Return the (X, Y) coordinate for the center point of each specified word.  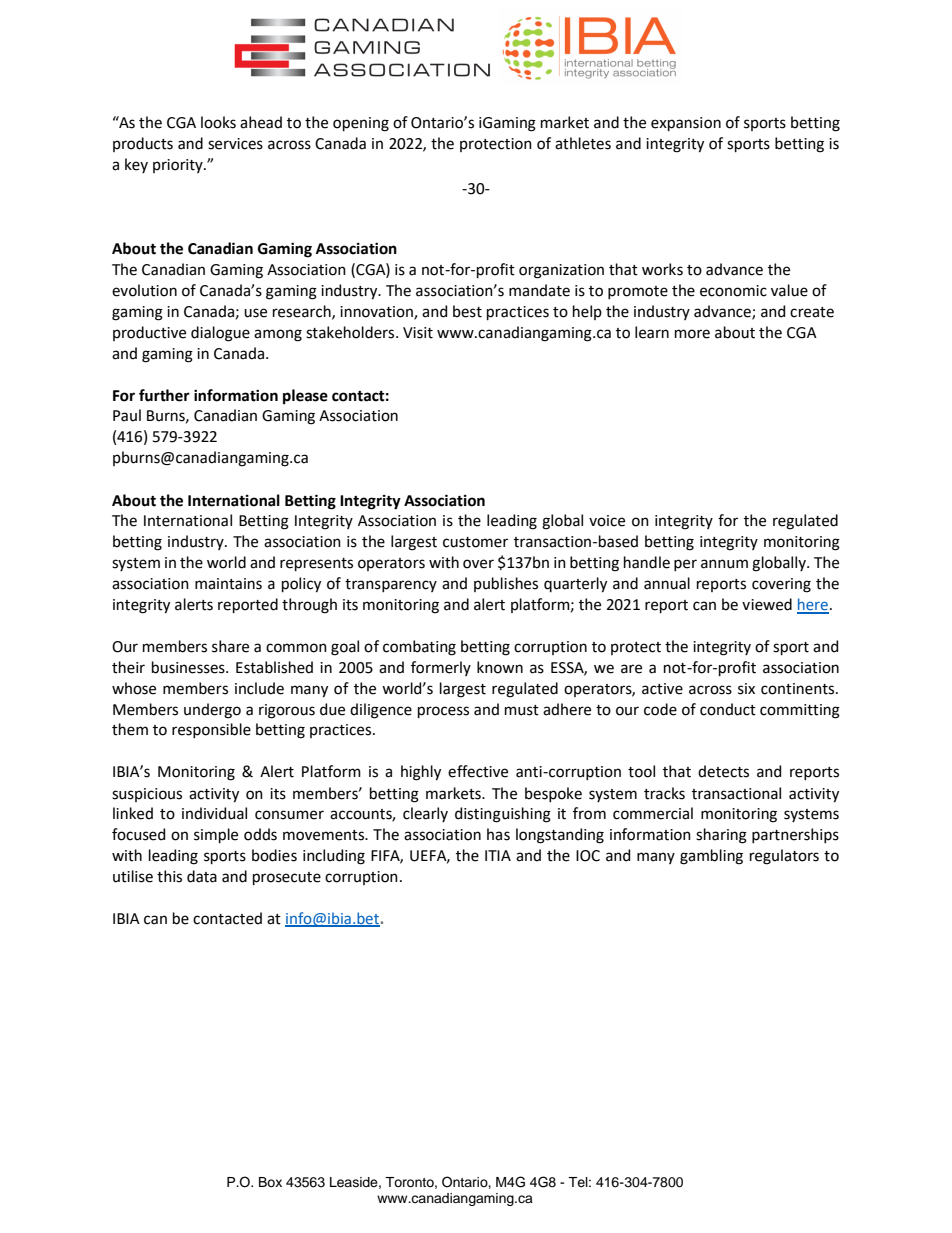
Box (270, 1182)
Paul (127, 415)
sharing (721, 836)
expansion (686, 124)
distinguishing (503, 815)
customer (475, 542)
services (235, 144)
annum (724, 564)
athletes (583, 143)
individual (214, 813)
